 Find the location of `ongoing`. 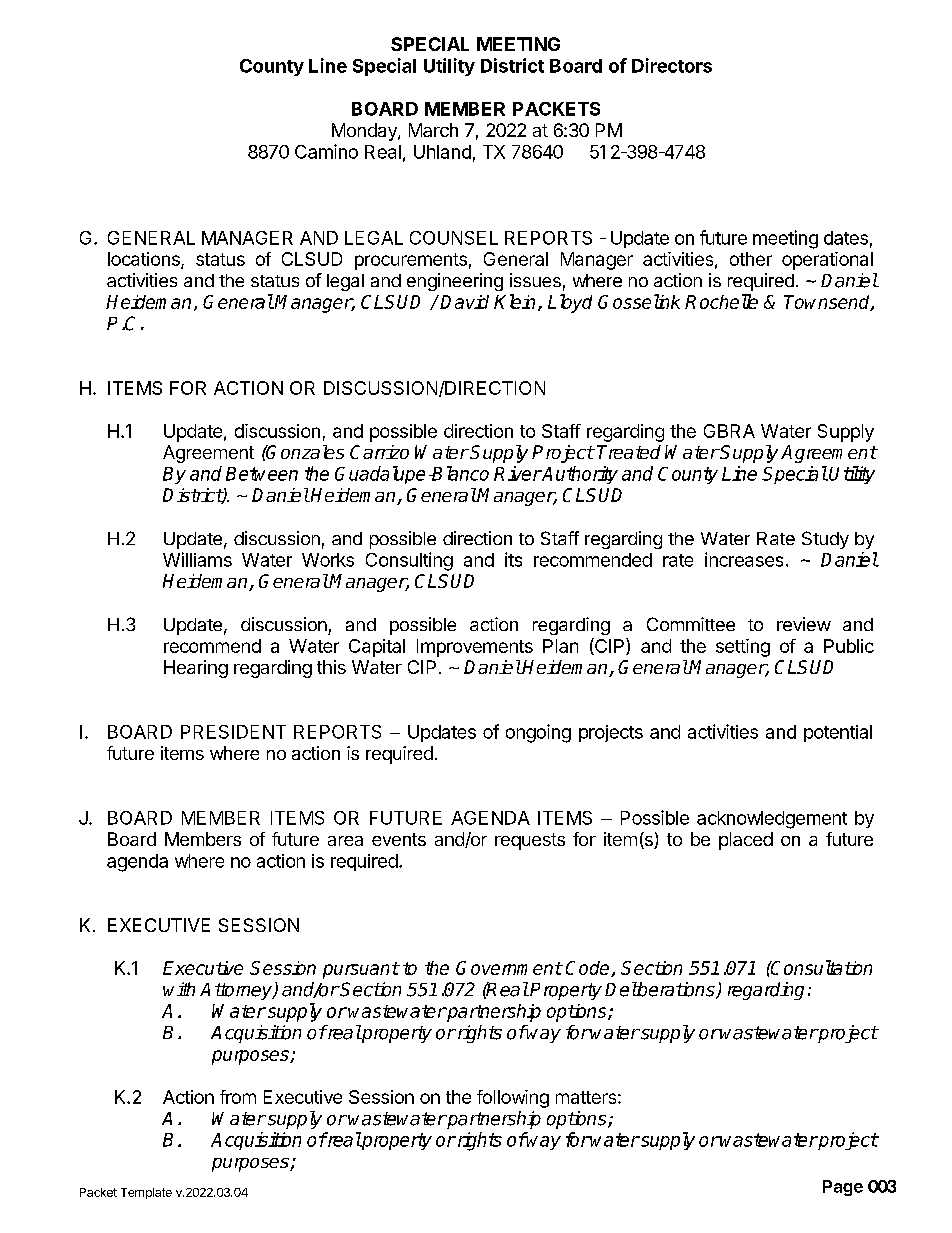

ongoing is located at coordinates (538, 733).
